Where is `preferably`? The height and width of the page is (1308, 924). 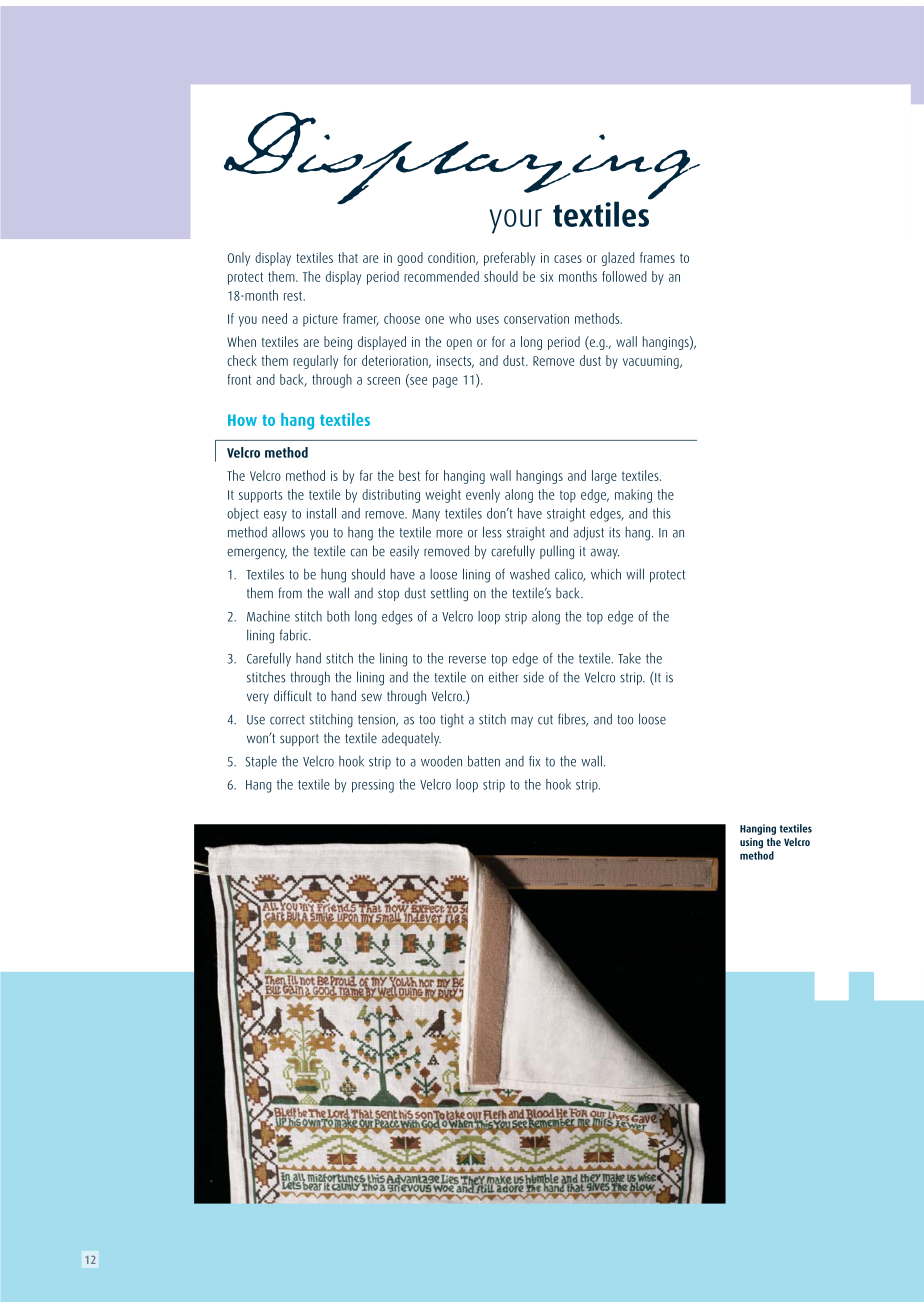 preferably is located at coordinates (509, 259).
